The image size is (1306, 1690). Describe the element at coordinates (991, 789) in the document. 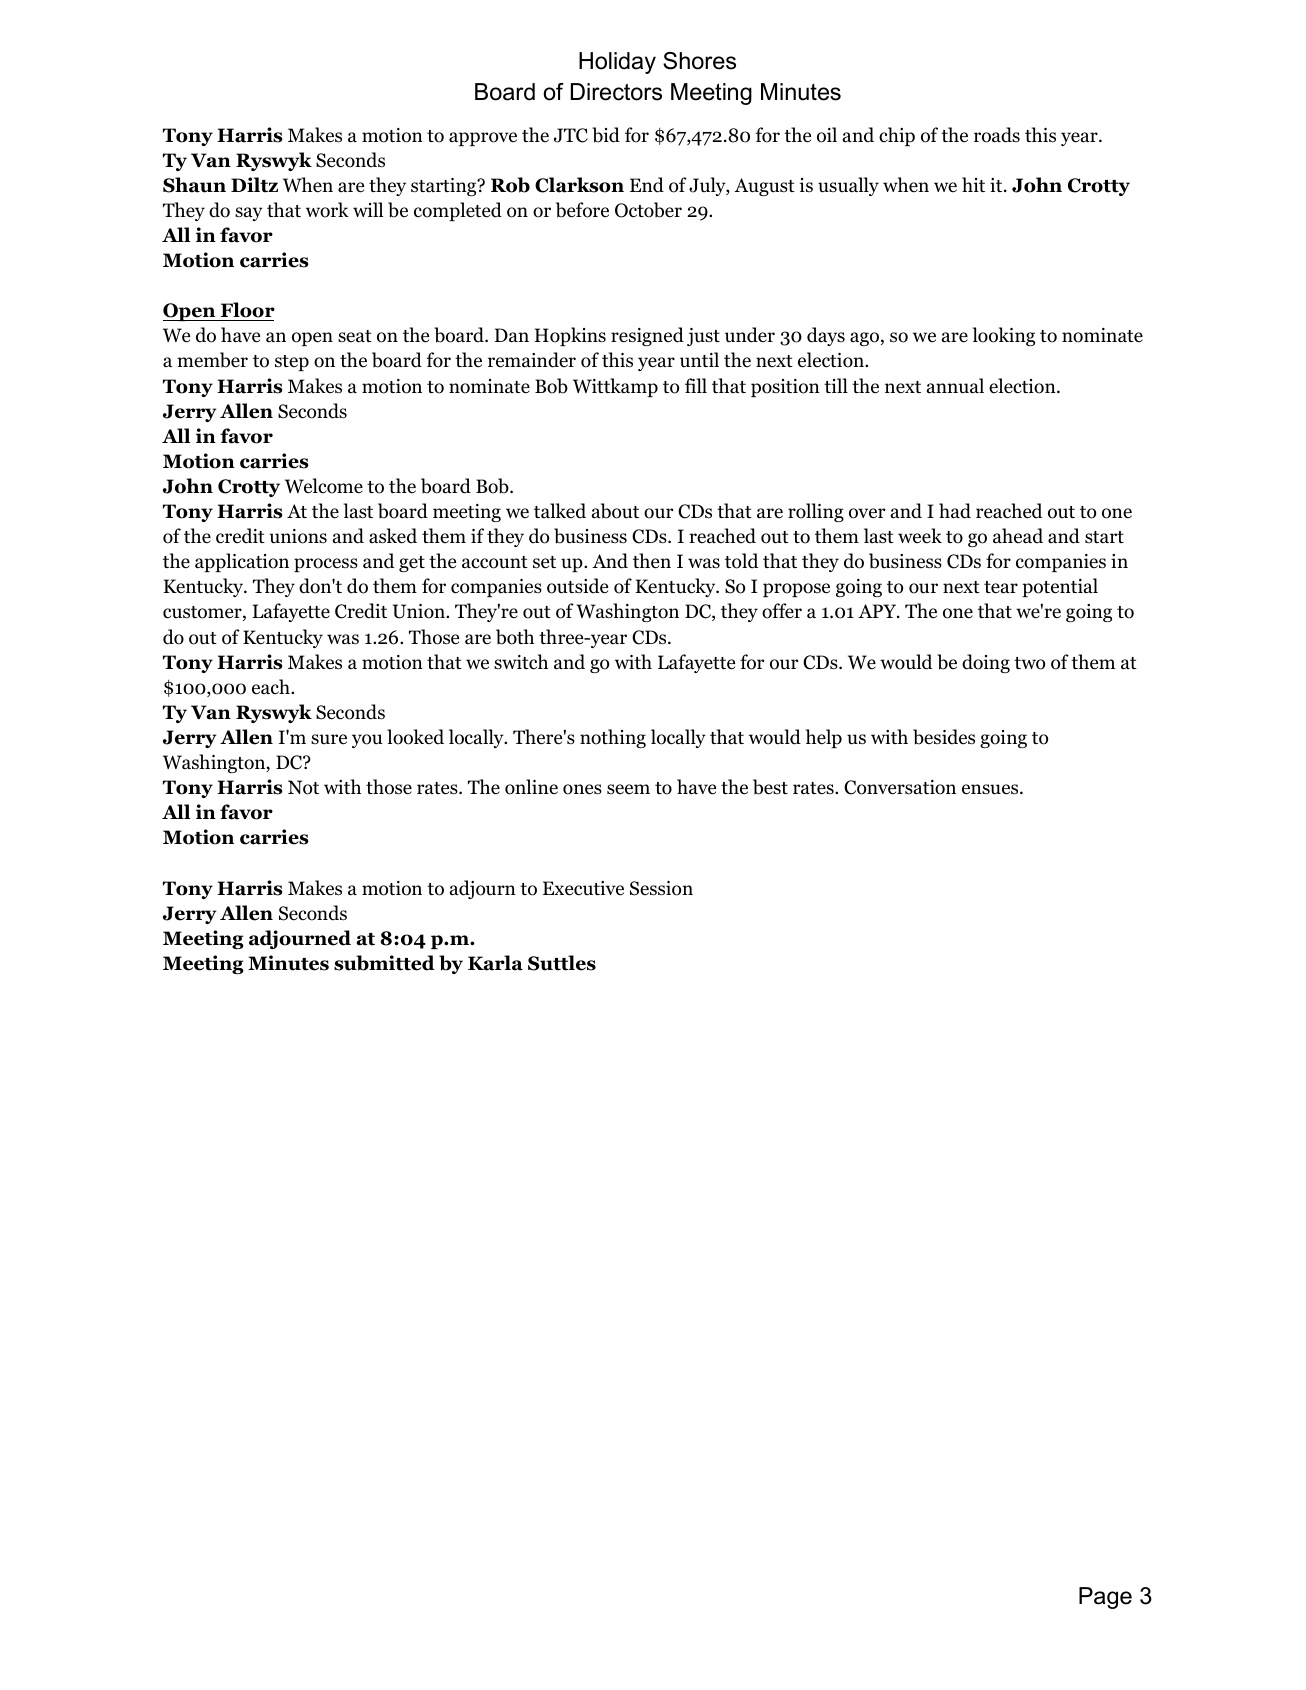

I see `ensues` at that location.
